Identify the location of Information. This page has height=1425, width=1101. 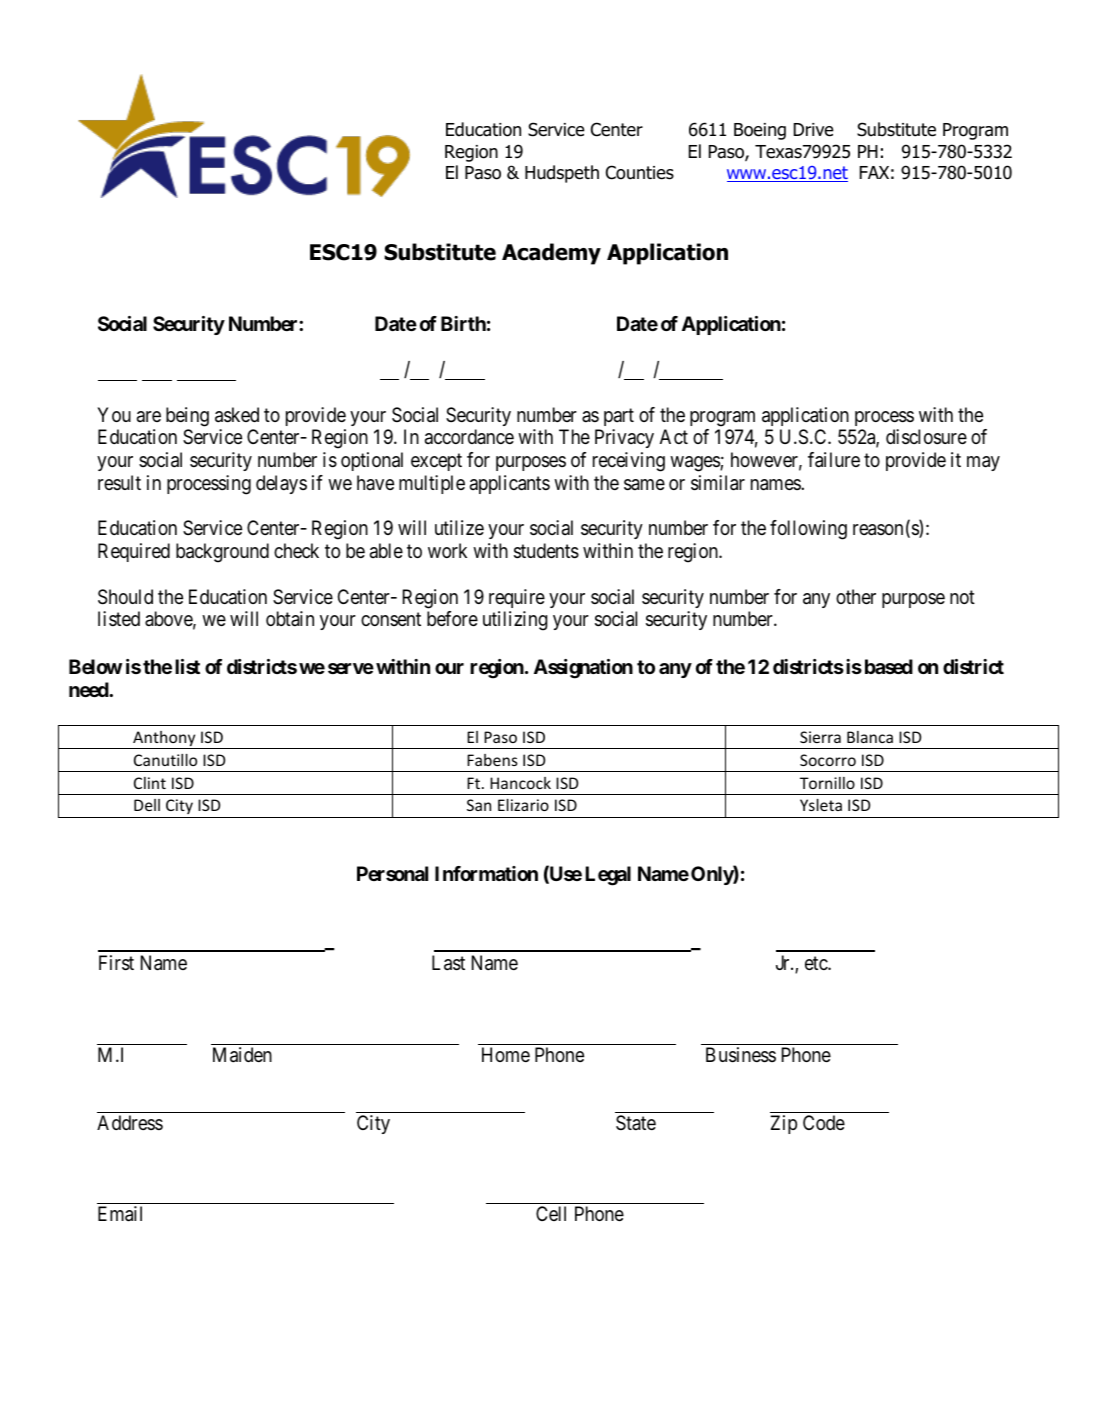
(486, 873).
